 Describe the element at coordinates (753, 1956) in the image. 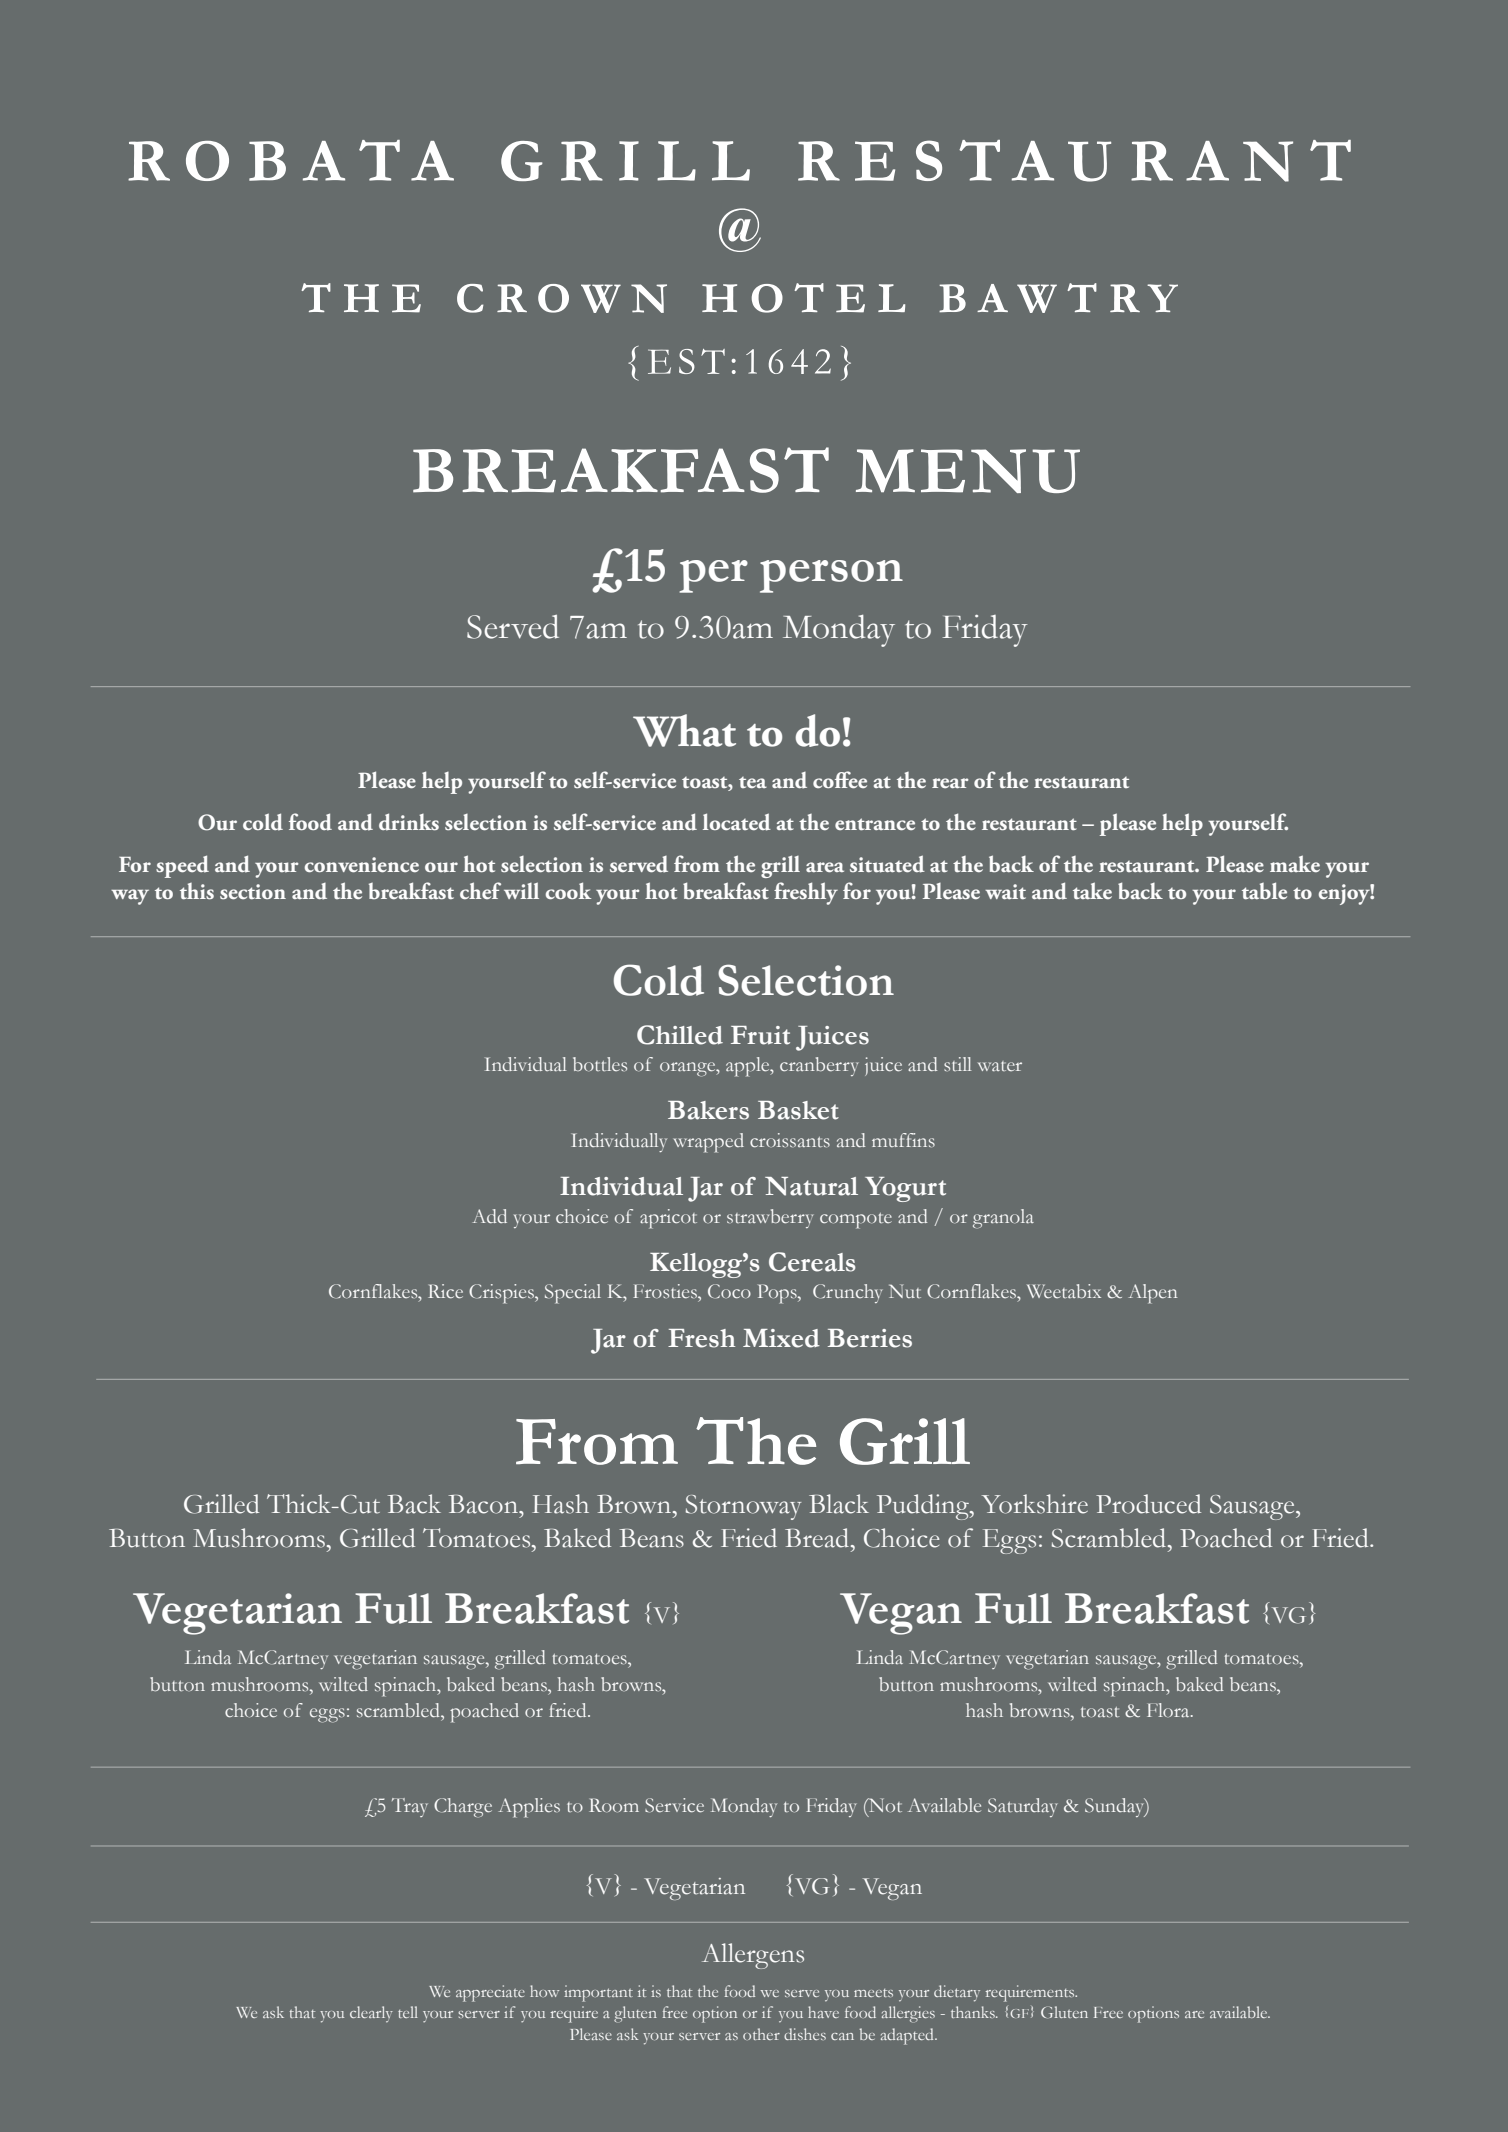

I see `Allergens` at that location.
